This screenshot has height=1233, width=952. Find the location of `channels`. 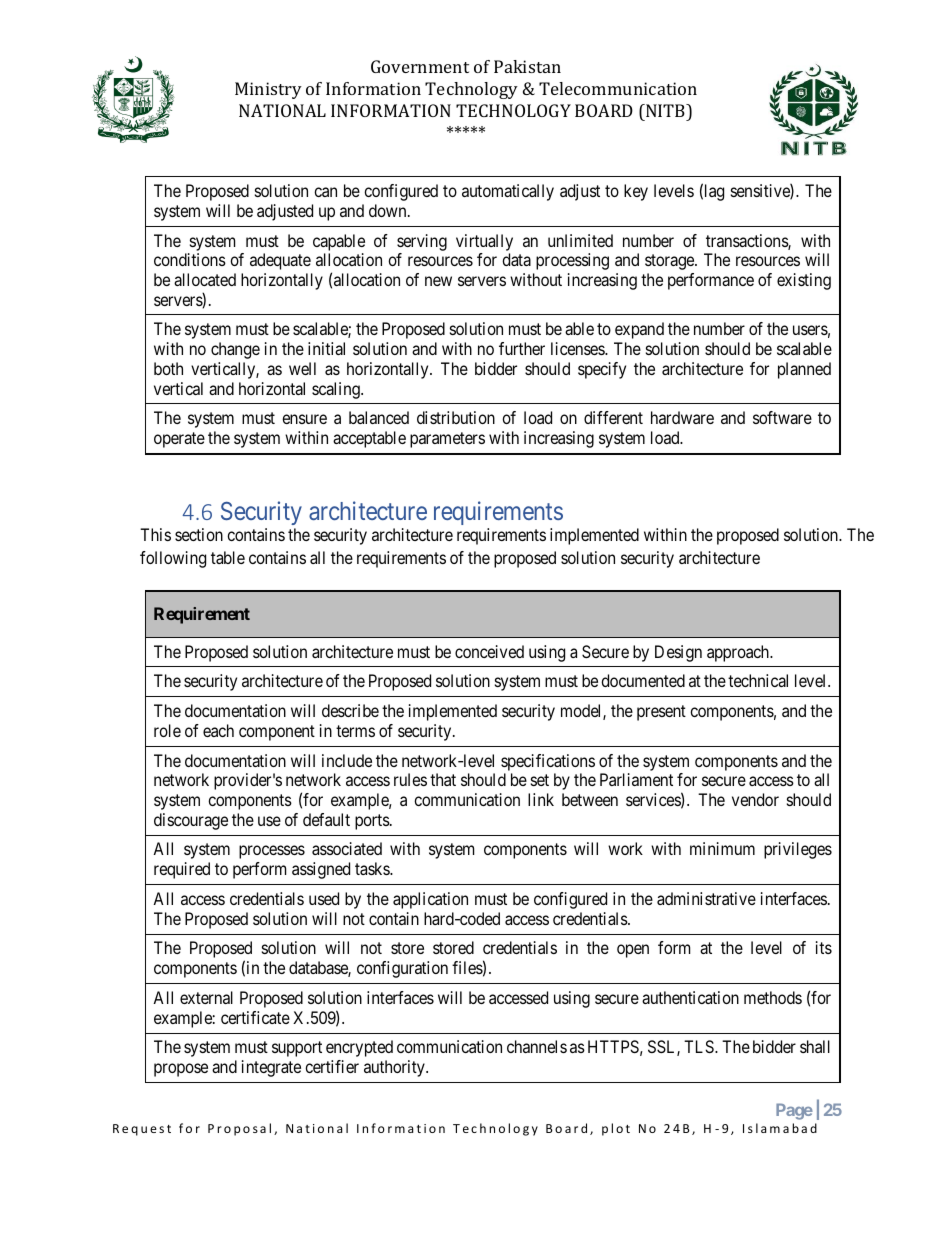

channels is located at coordinates (537, 1046).
